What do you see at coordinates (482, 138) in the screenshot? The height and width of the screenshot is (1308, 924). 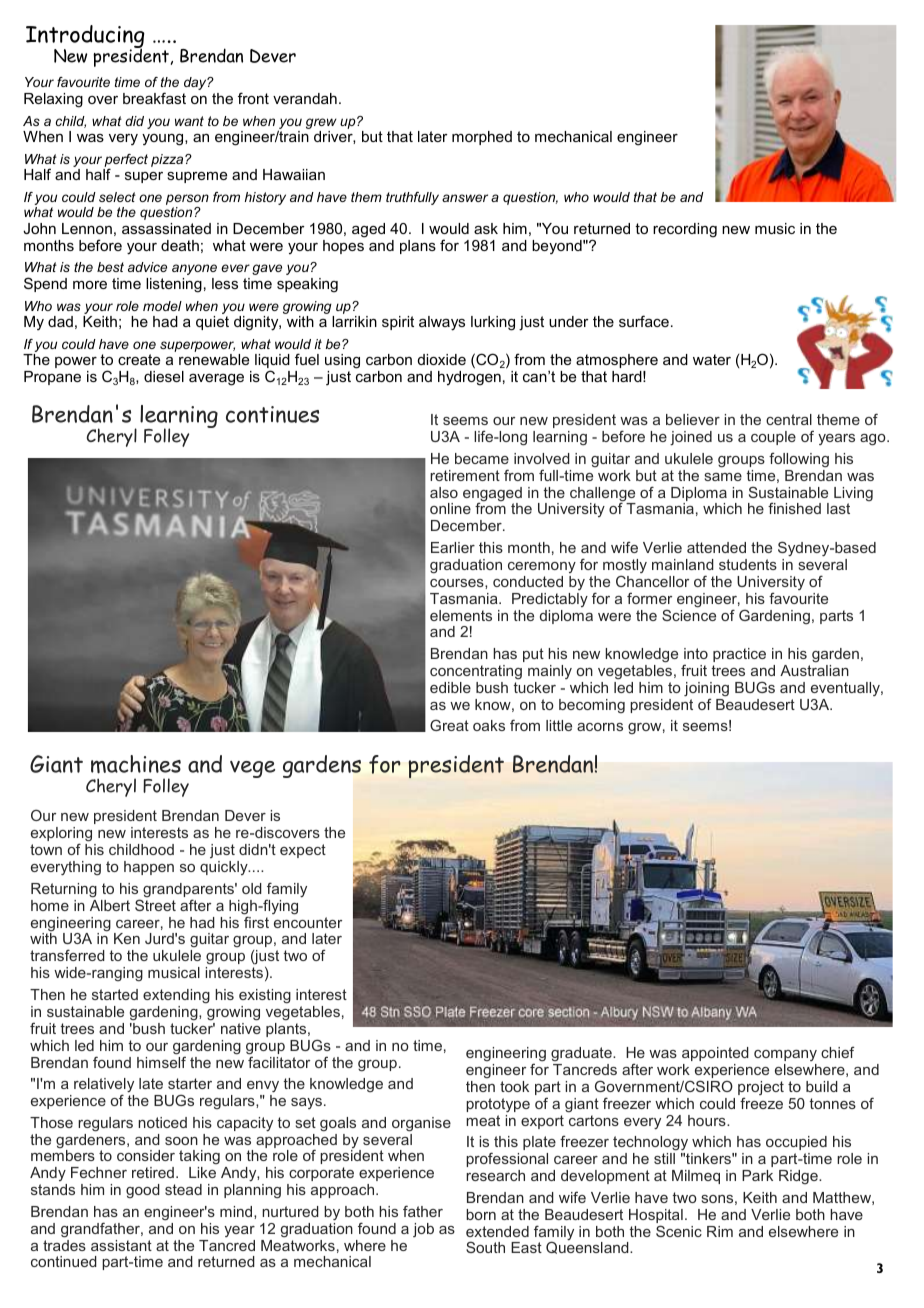 I see `morphed` at bounding box center [482, 138].
